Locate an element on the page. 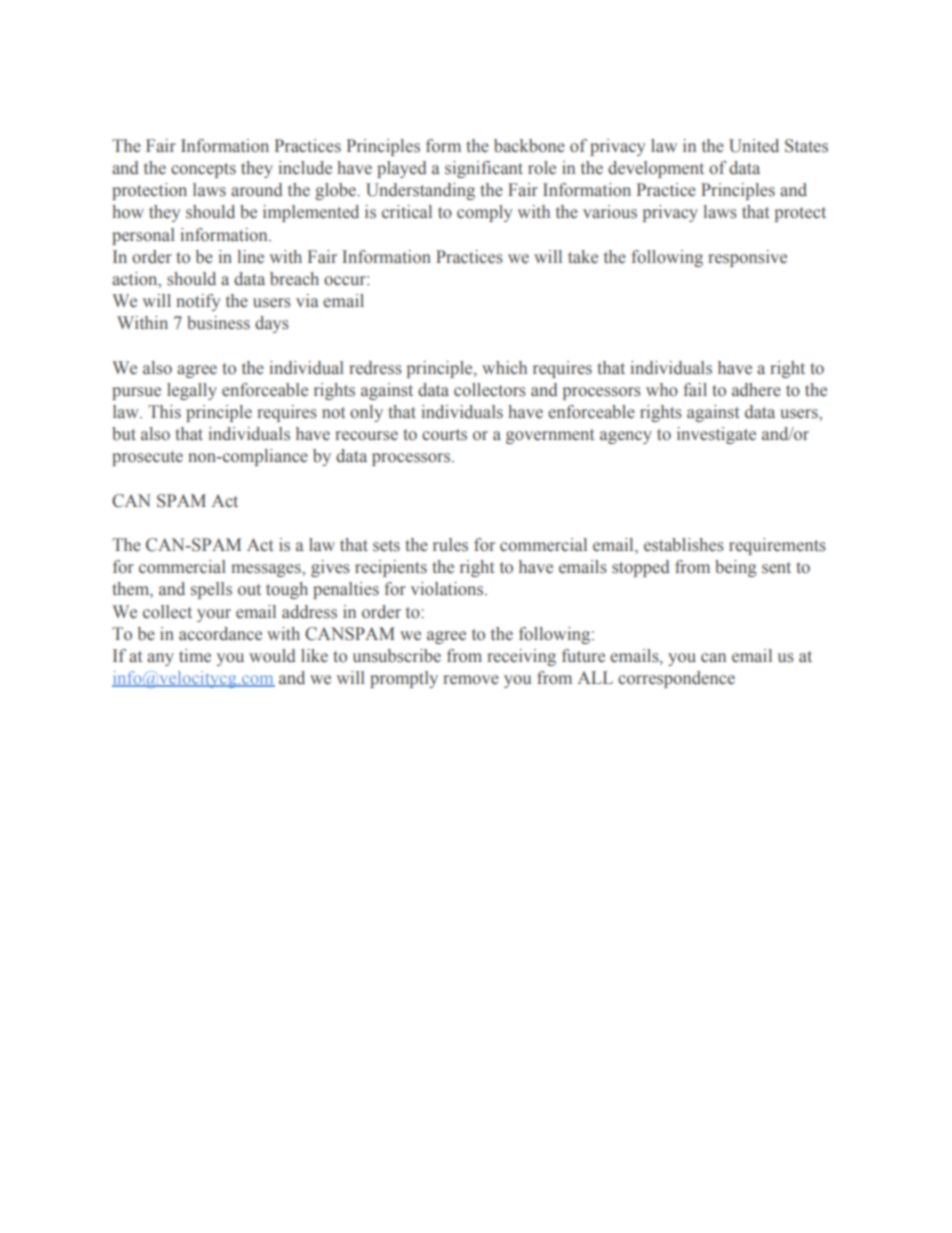 Image resolution: width=952 pixels, height=1233 pixels. business is located at coordinates (218, 323).
